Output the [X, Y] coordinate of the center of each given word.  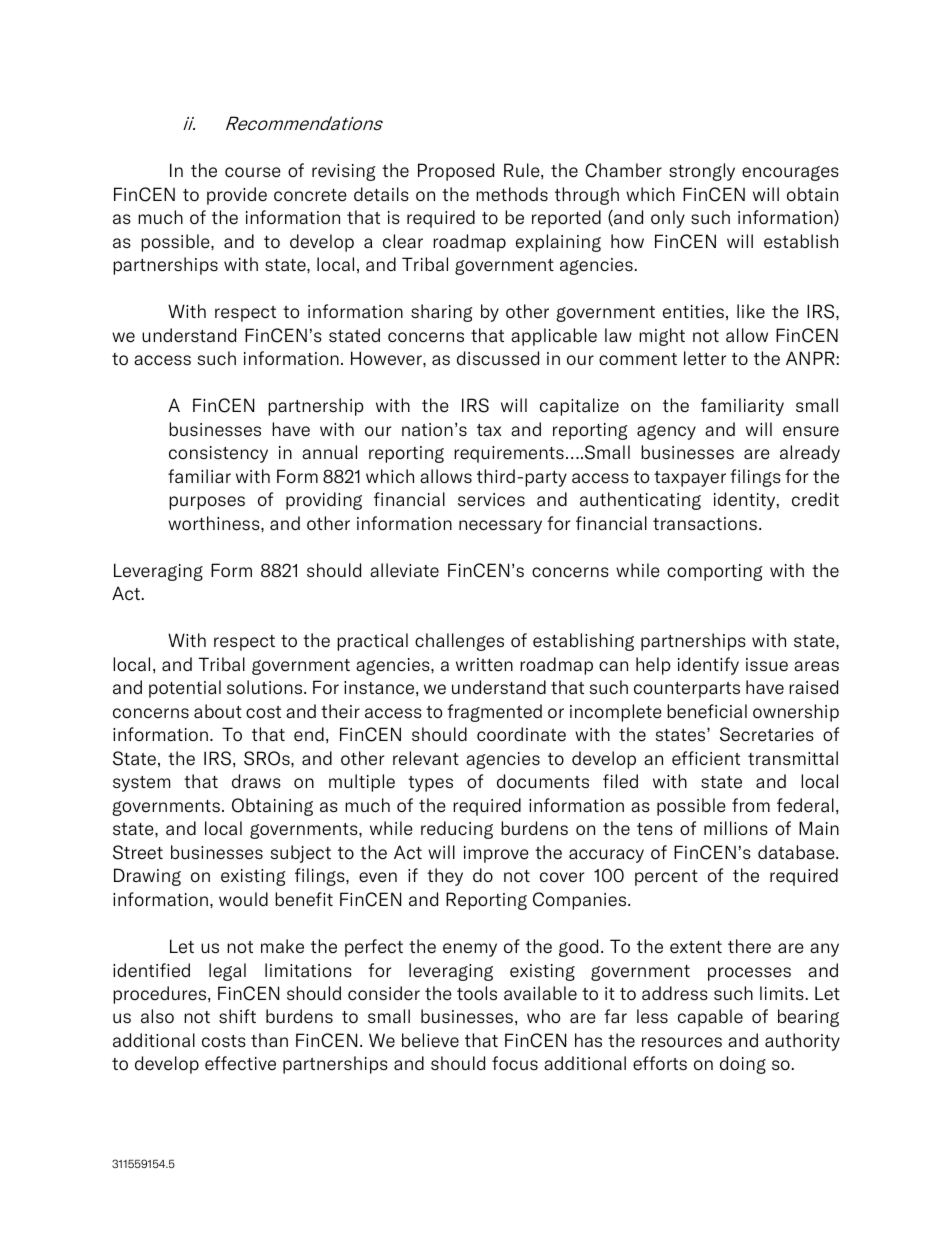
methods [512, 194]
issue [767, 665]
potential [185, 689]
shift [237, 1016]
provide [237, 196]
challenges [459, 642]
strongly [702, 172]
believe [430, 1040]
